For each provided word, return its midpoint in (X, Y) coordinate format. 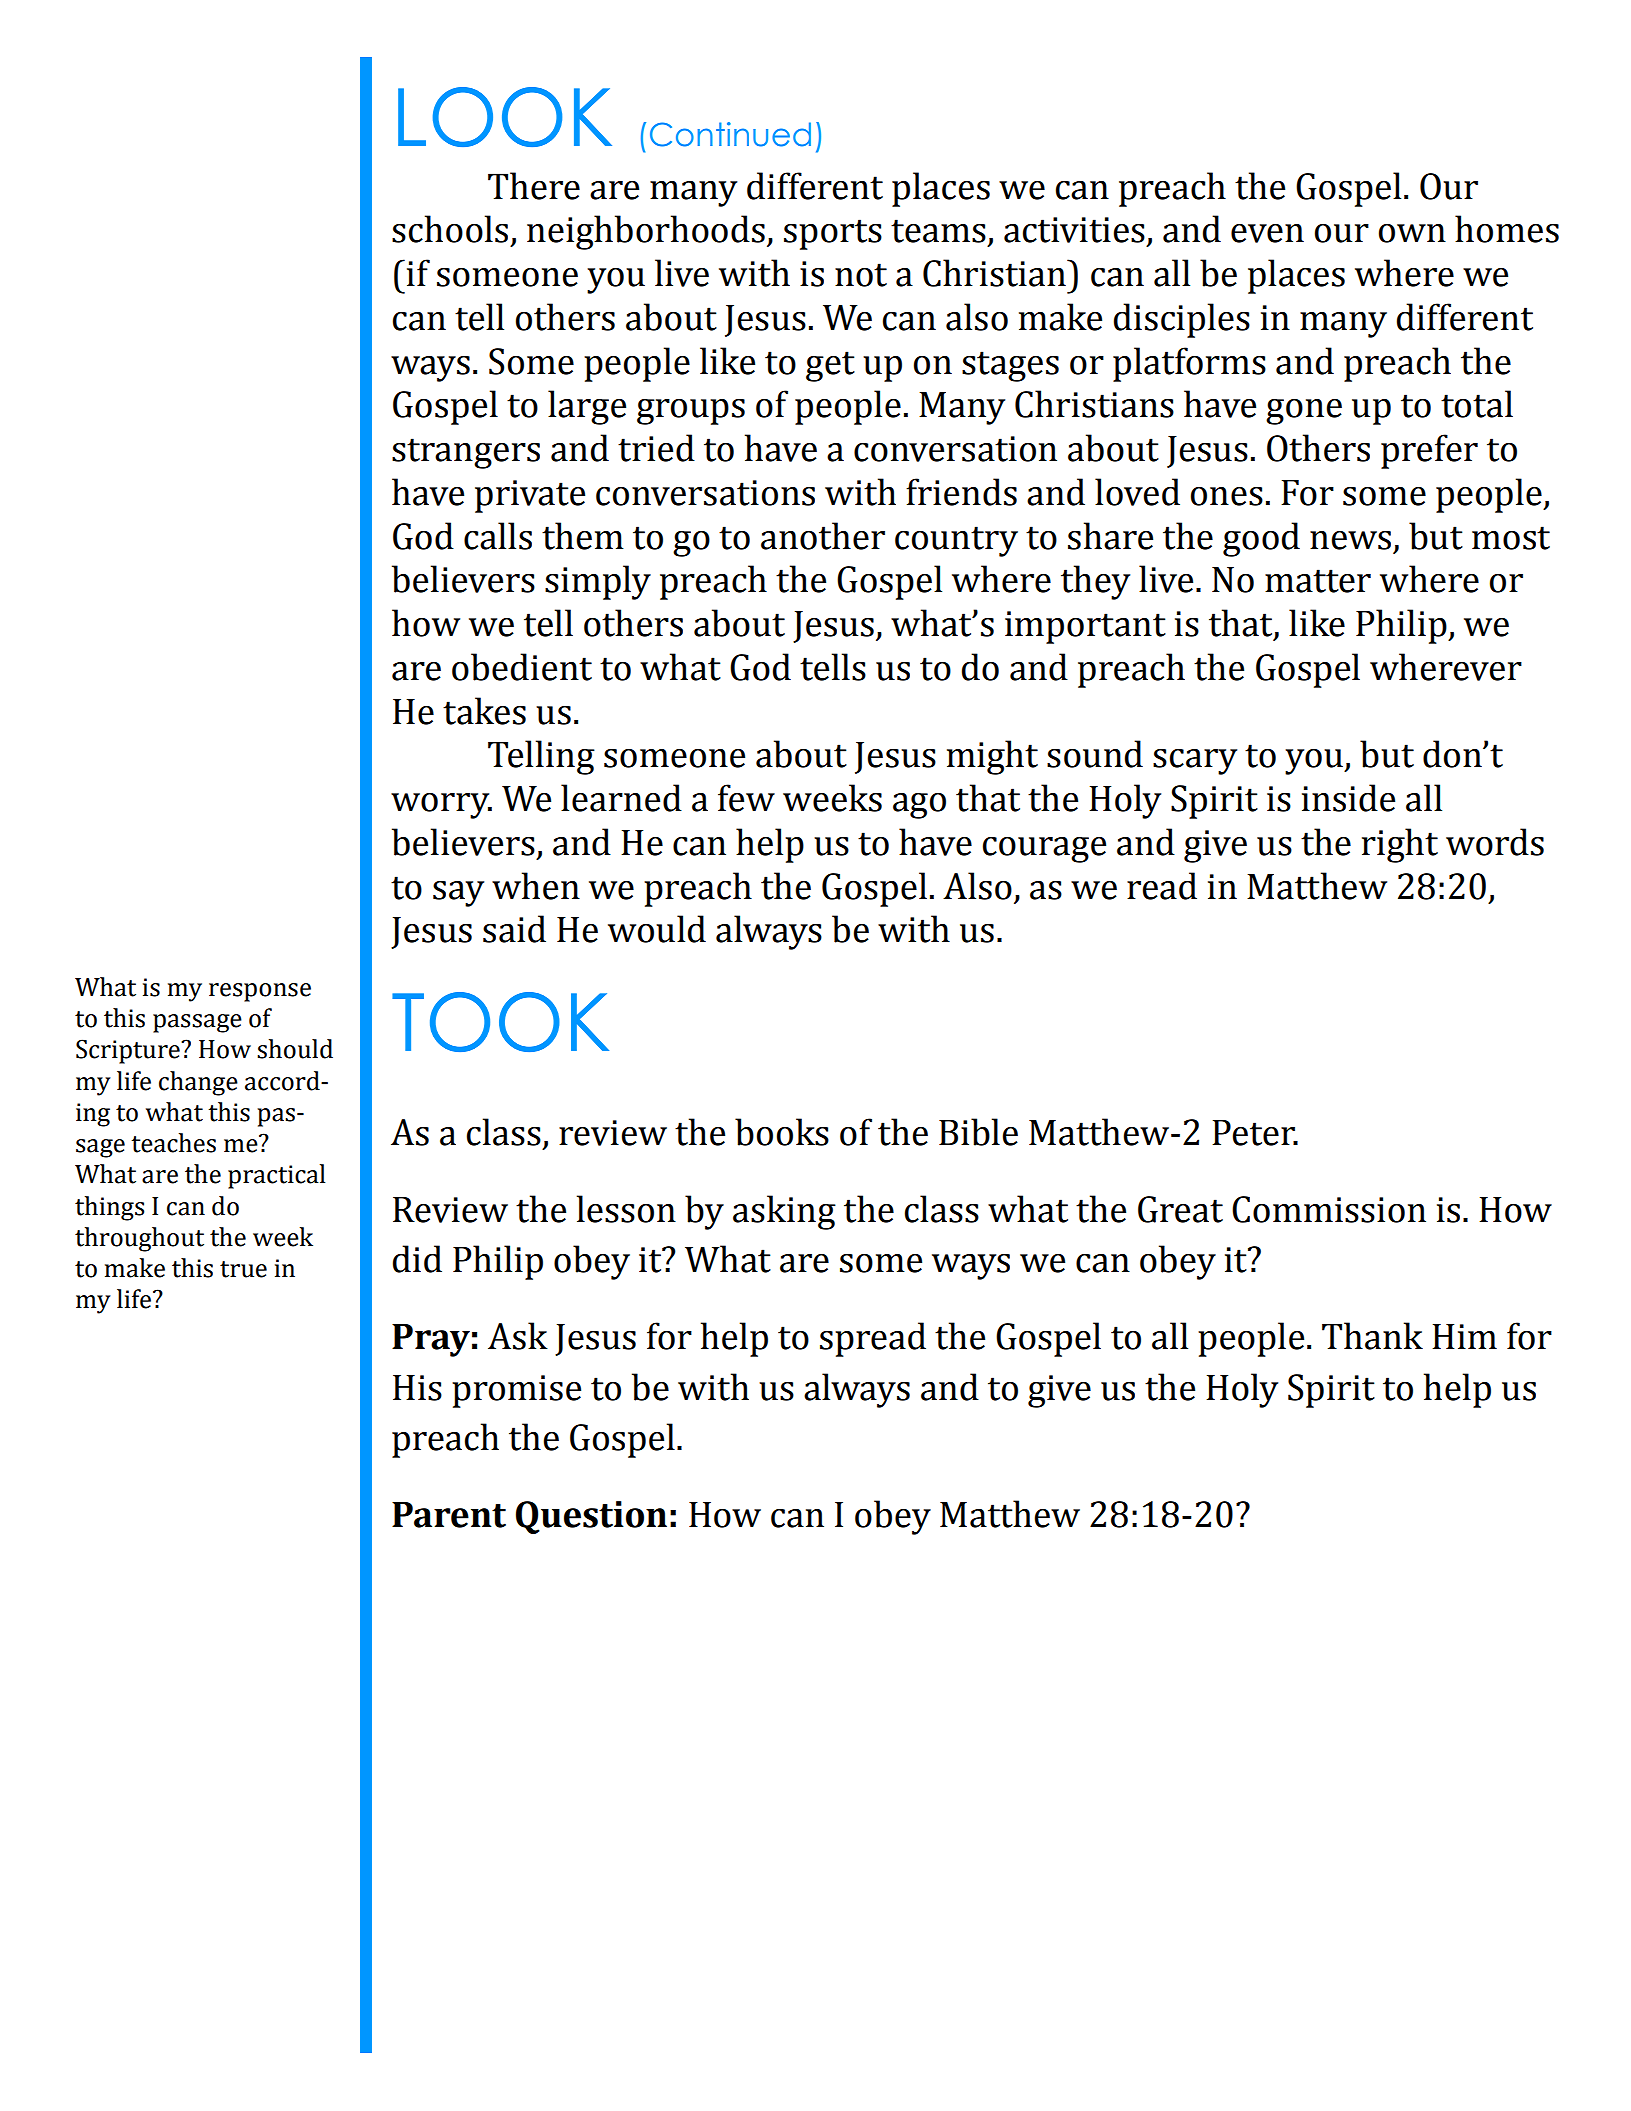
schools (450, 229)
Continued (730, 134)
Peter (1254, 1133)
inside (1348, 798)
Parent (449, 1515)
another (823, 536)
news (1350, 540)
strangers (466, 453)
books (782, 1132)
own (1412, 233)
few (746, 798)
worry (441, 806)
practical (276, 1176)
